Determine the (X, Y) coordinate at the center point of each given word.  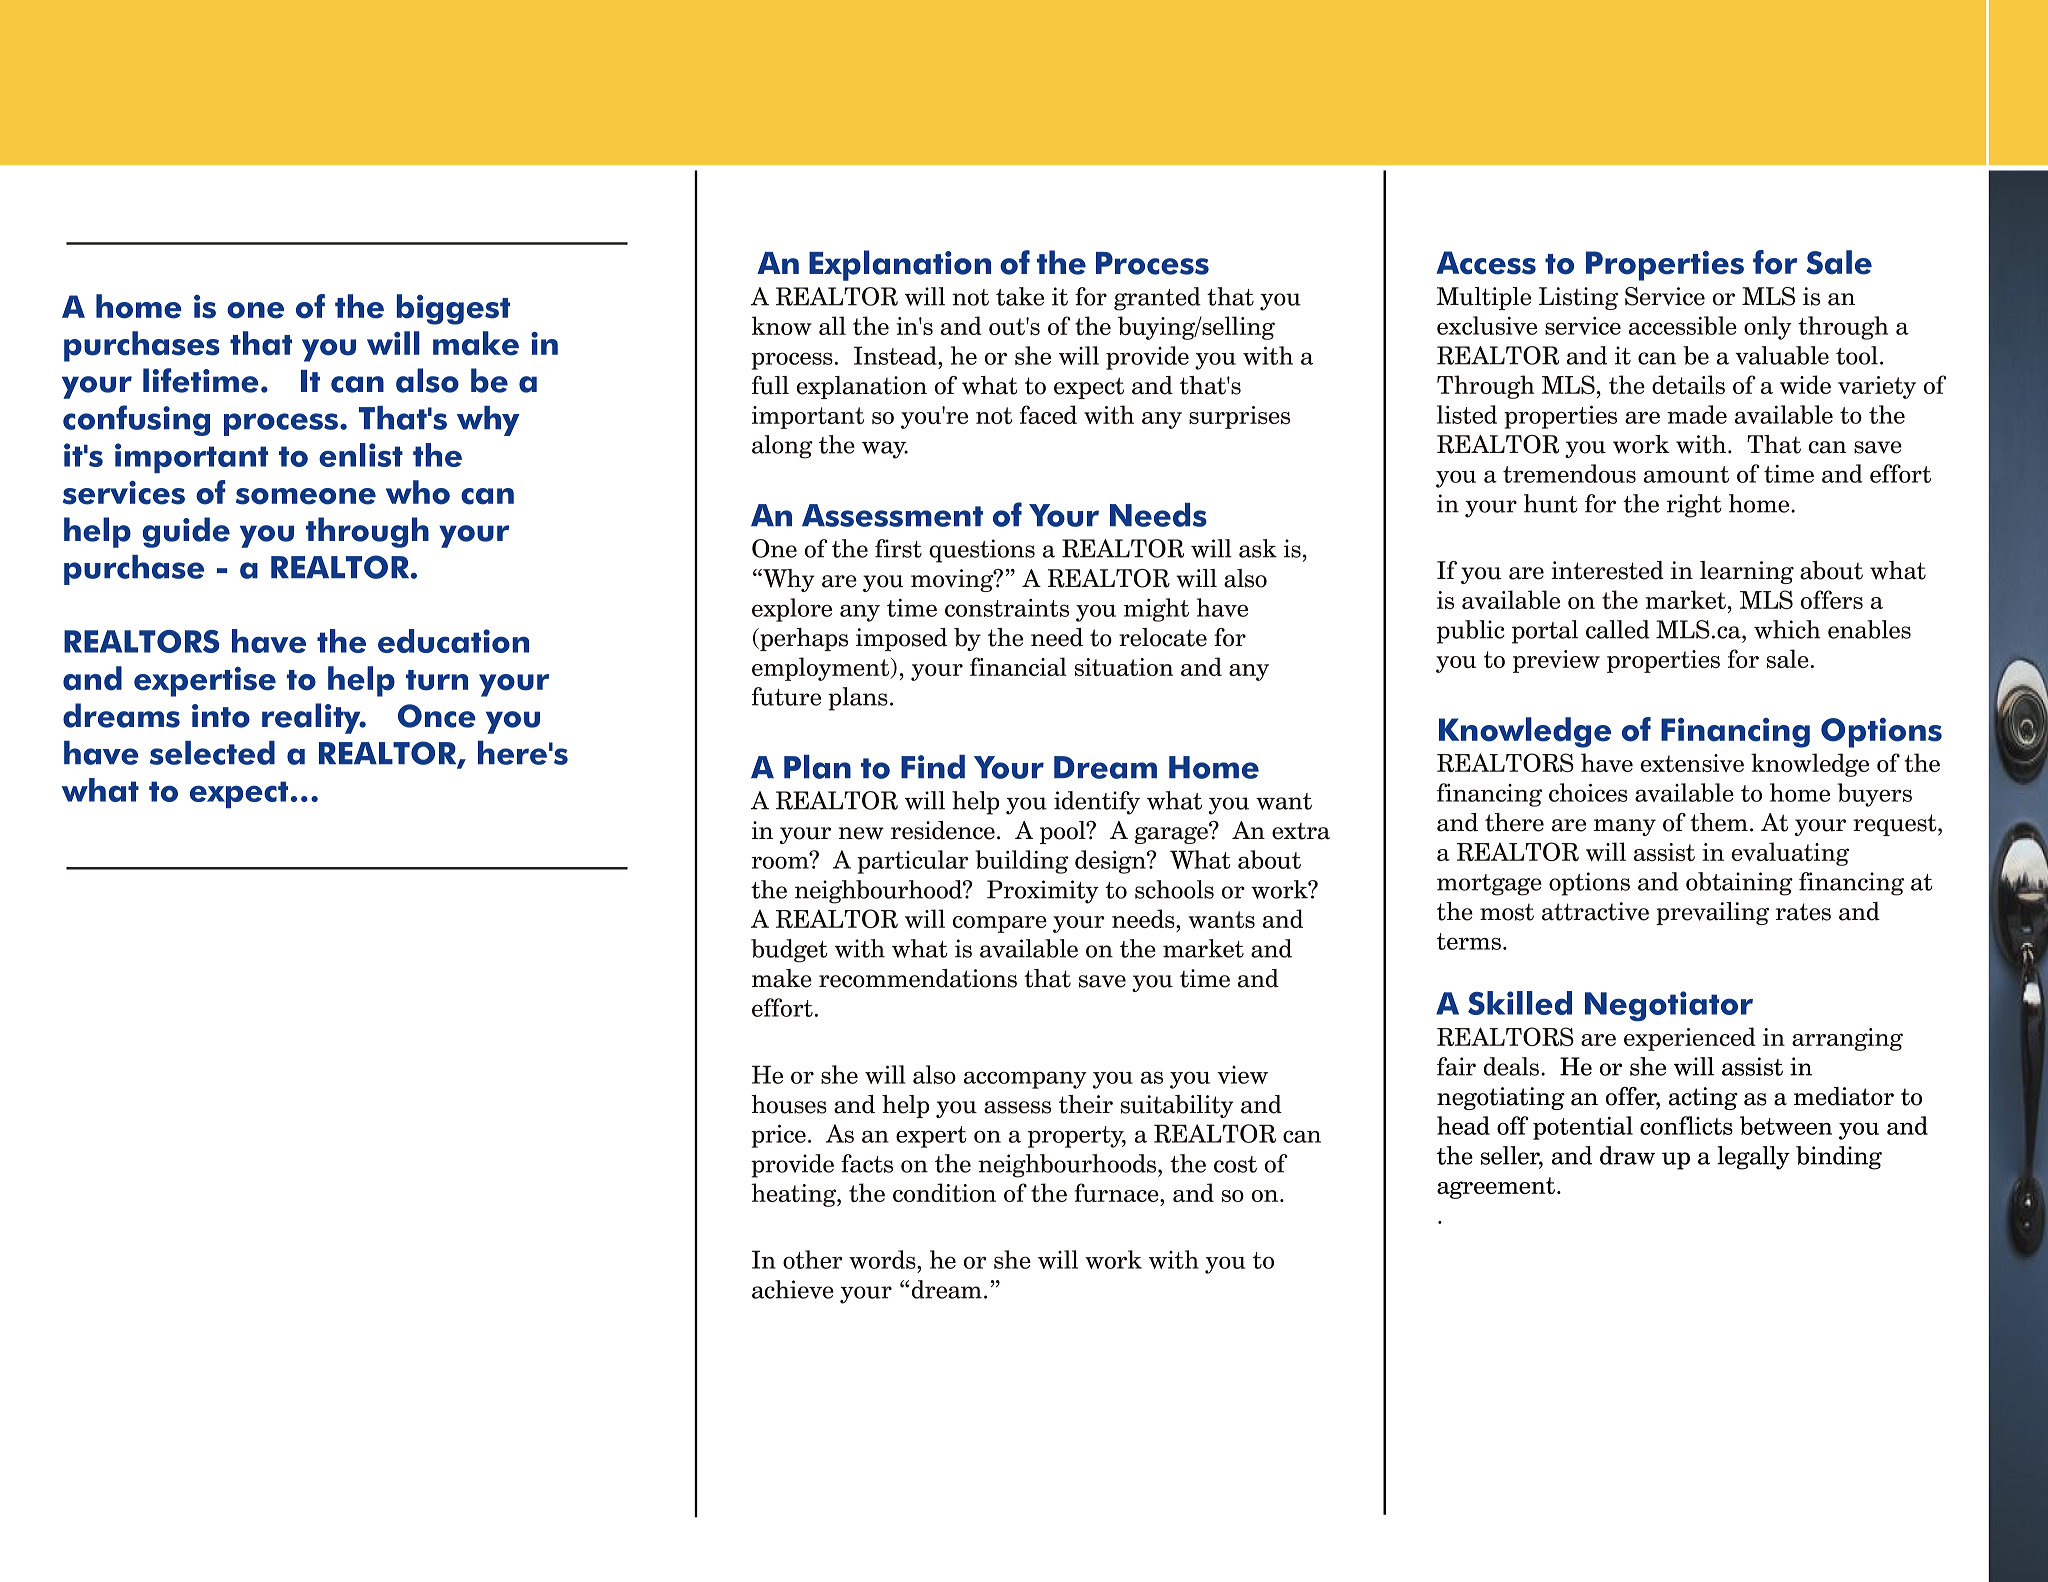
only (1768, 328)
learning (1747, 572)
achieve (793, 1289)
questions (982, 551)
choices (1588, 792)
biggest (453, 309)
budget (789, 951)
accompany (1025, 1080)
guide (186, 532)
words (883, 1259)
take (1020, 296)
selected (212, 753)
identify (1097, 803)
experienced (1690, 1039)
